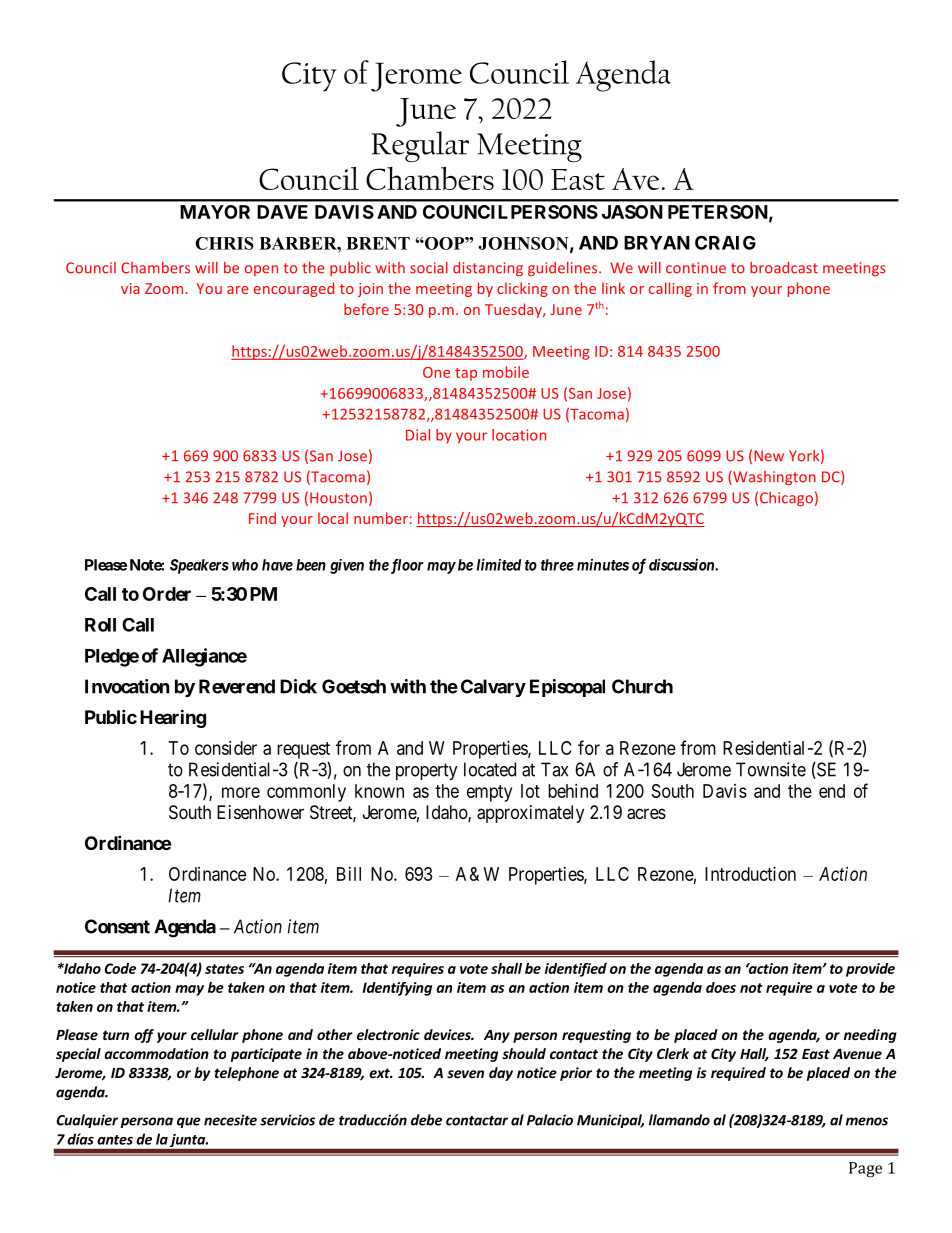 The width and height of the screenshot is (952, 1233). I want to click on seven, so click(465, 1074).
